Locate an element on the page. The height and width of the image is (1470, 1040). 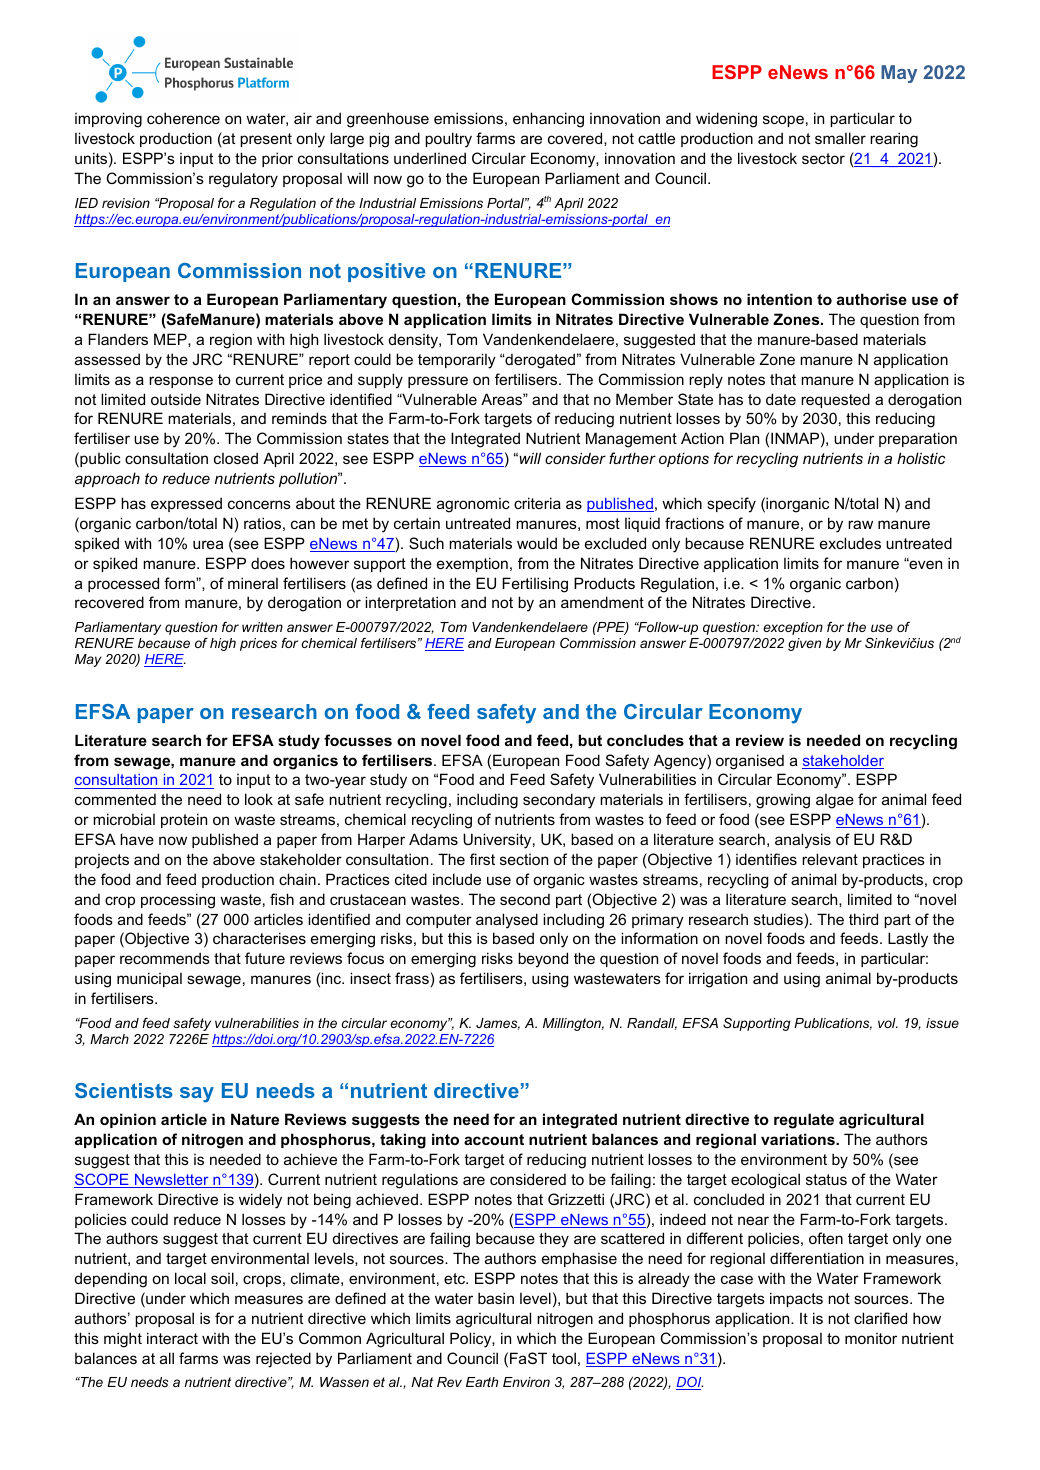
interact is located at coordinates (172, 1338).
